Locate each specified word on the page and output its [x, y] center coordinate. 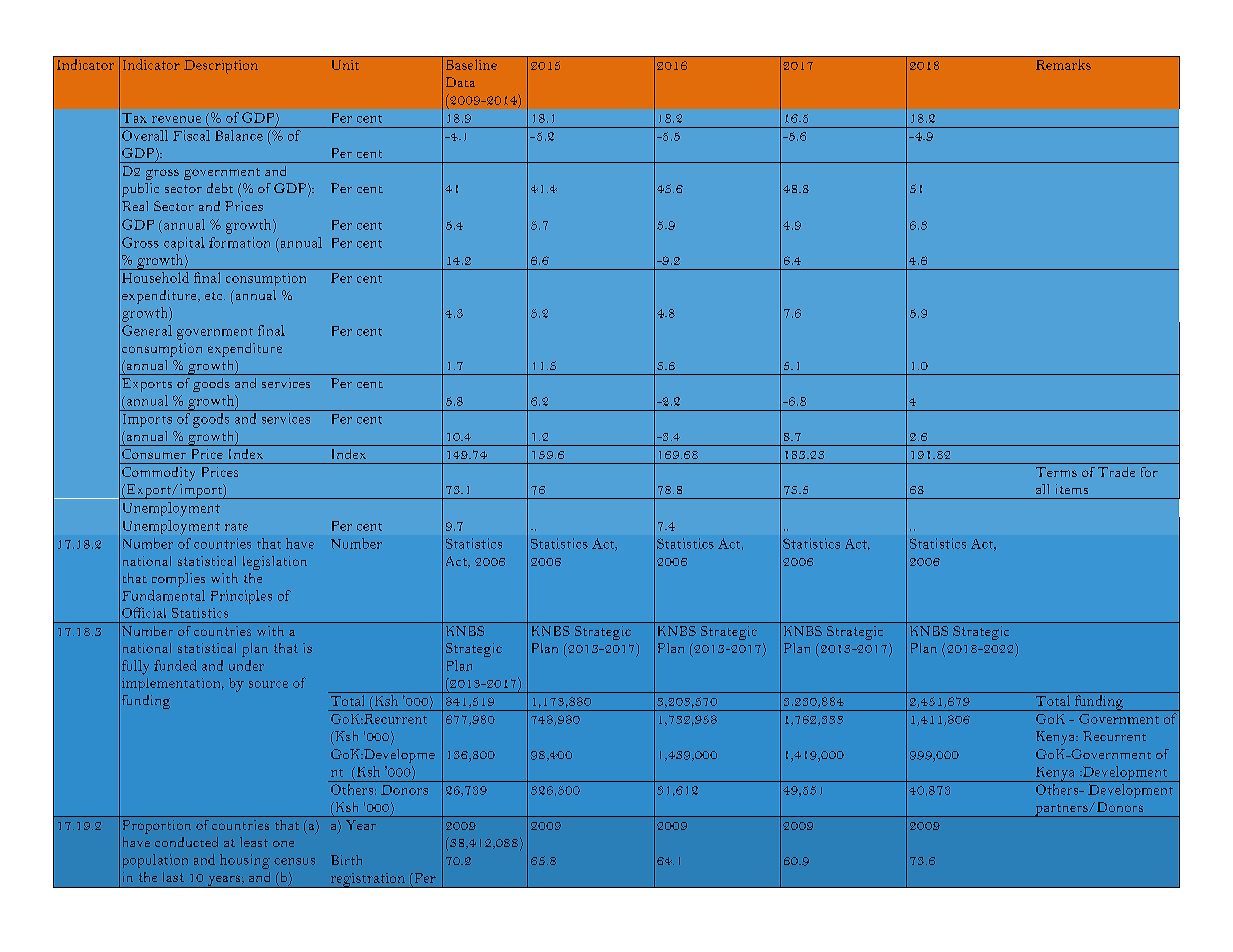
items [1072, 489]
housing [245, 861]
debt [220, 188]
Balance [239, 135]
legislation [275, 563]
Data [460, 82]
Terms [1056, 472]
